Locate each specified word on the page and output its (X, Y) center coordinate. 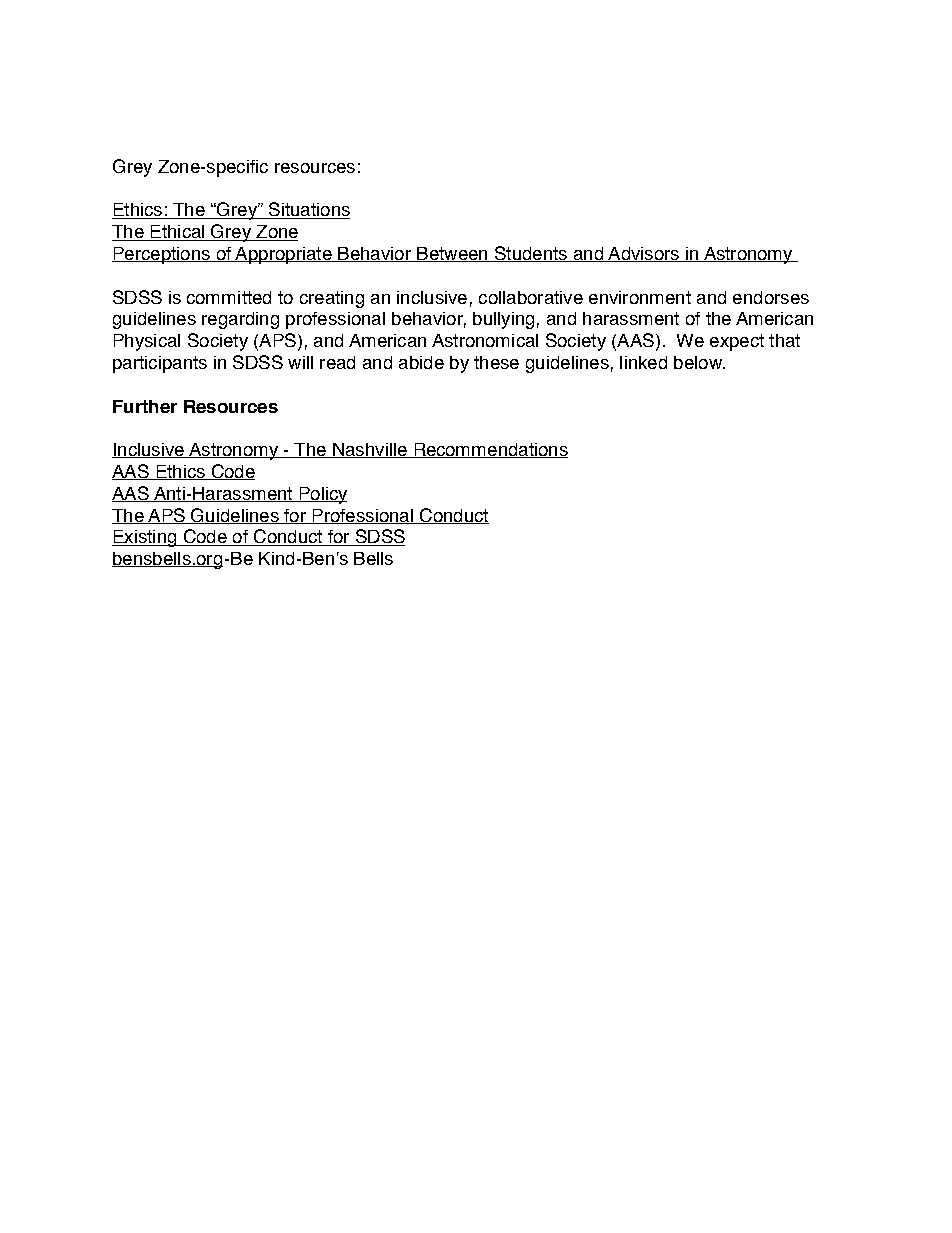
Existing (145, 538)
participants (160, 364)
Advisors (643, 254)
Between (452, 254)
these (496, 362)
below (699, 362)
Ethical (177, 233)
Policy (322, 495)
